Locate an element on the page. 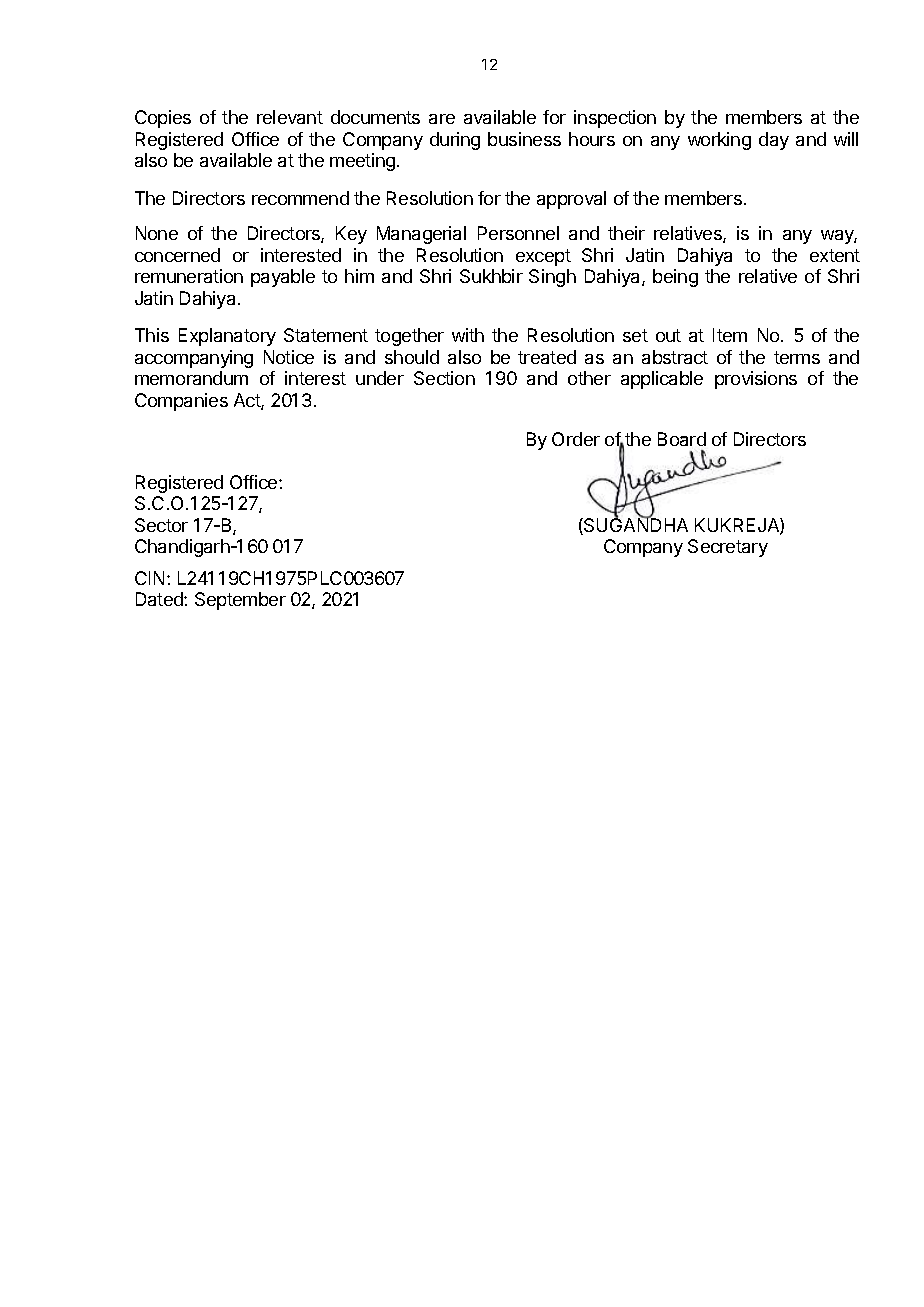  Notice is located at coordinates (289, 357).
